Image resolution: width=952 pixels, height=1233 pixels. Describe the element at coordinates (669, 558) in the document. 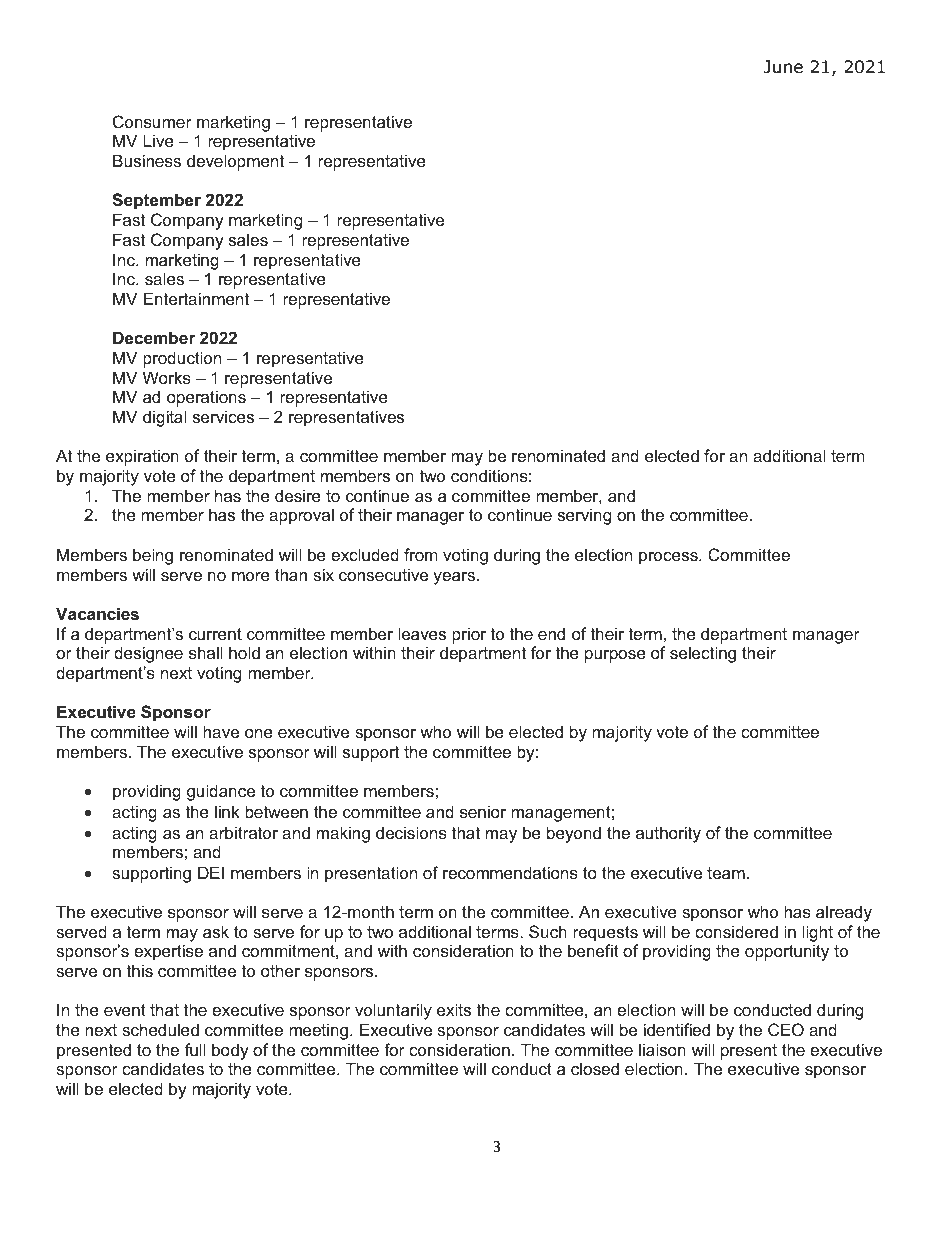

I see `process` at that location.
